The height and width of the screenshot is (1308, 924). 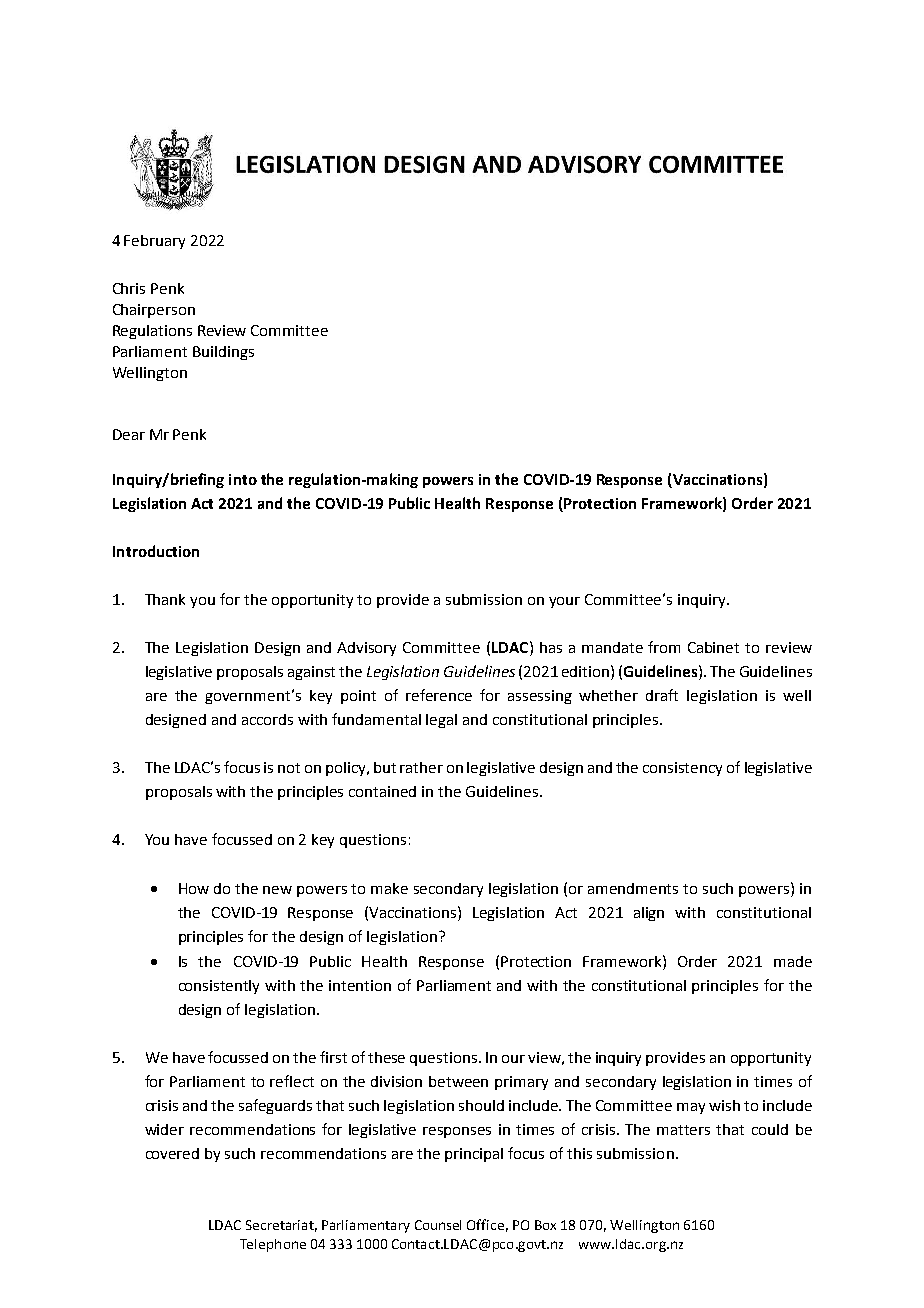 I want to click on legal, so click(x=441, y=721).
